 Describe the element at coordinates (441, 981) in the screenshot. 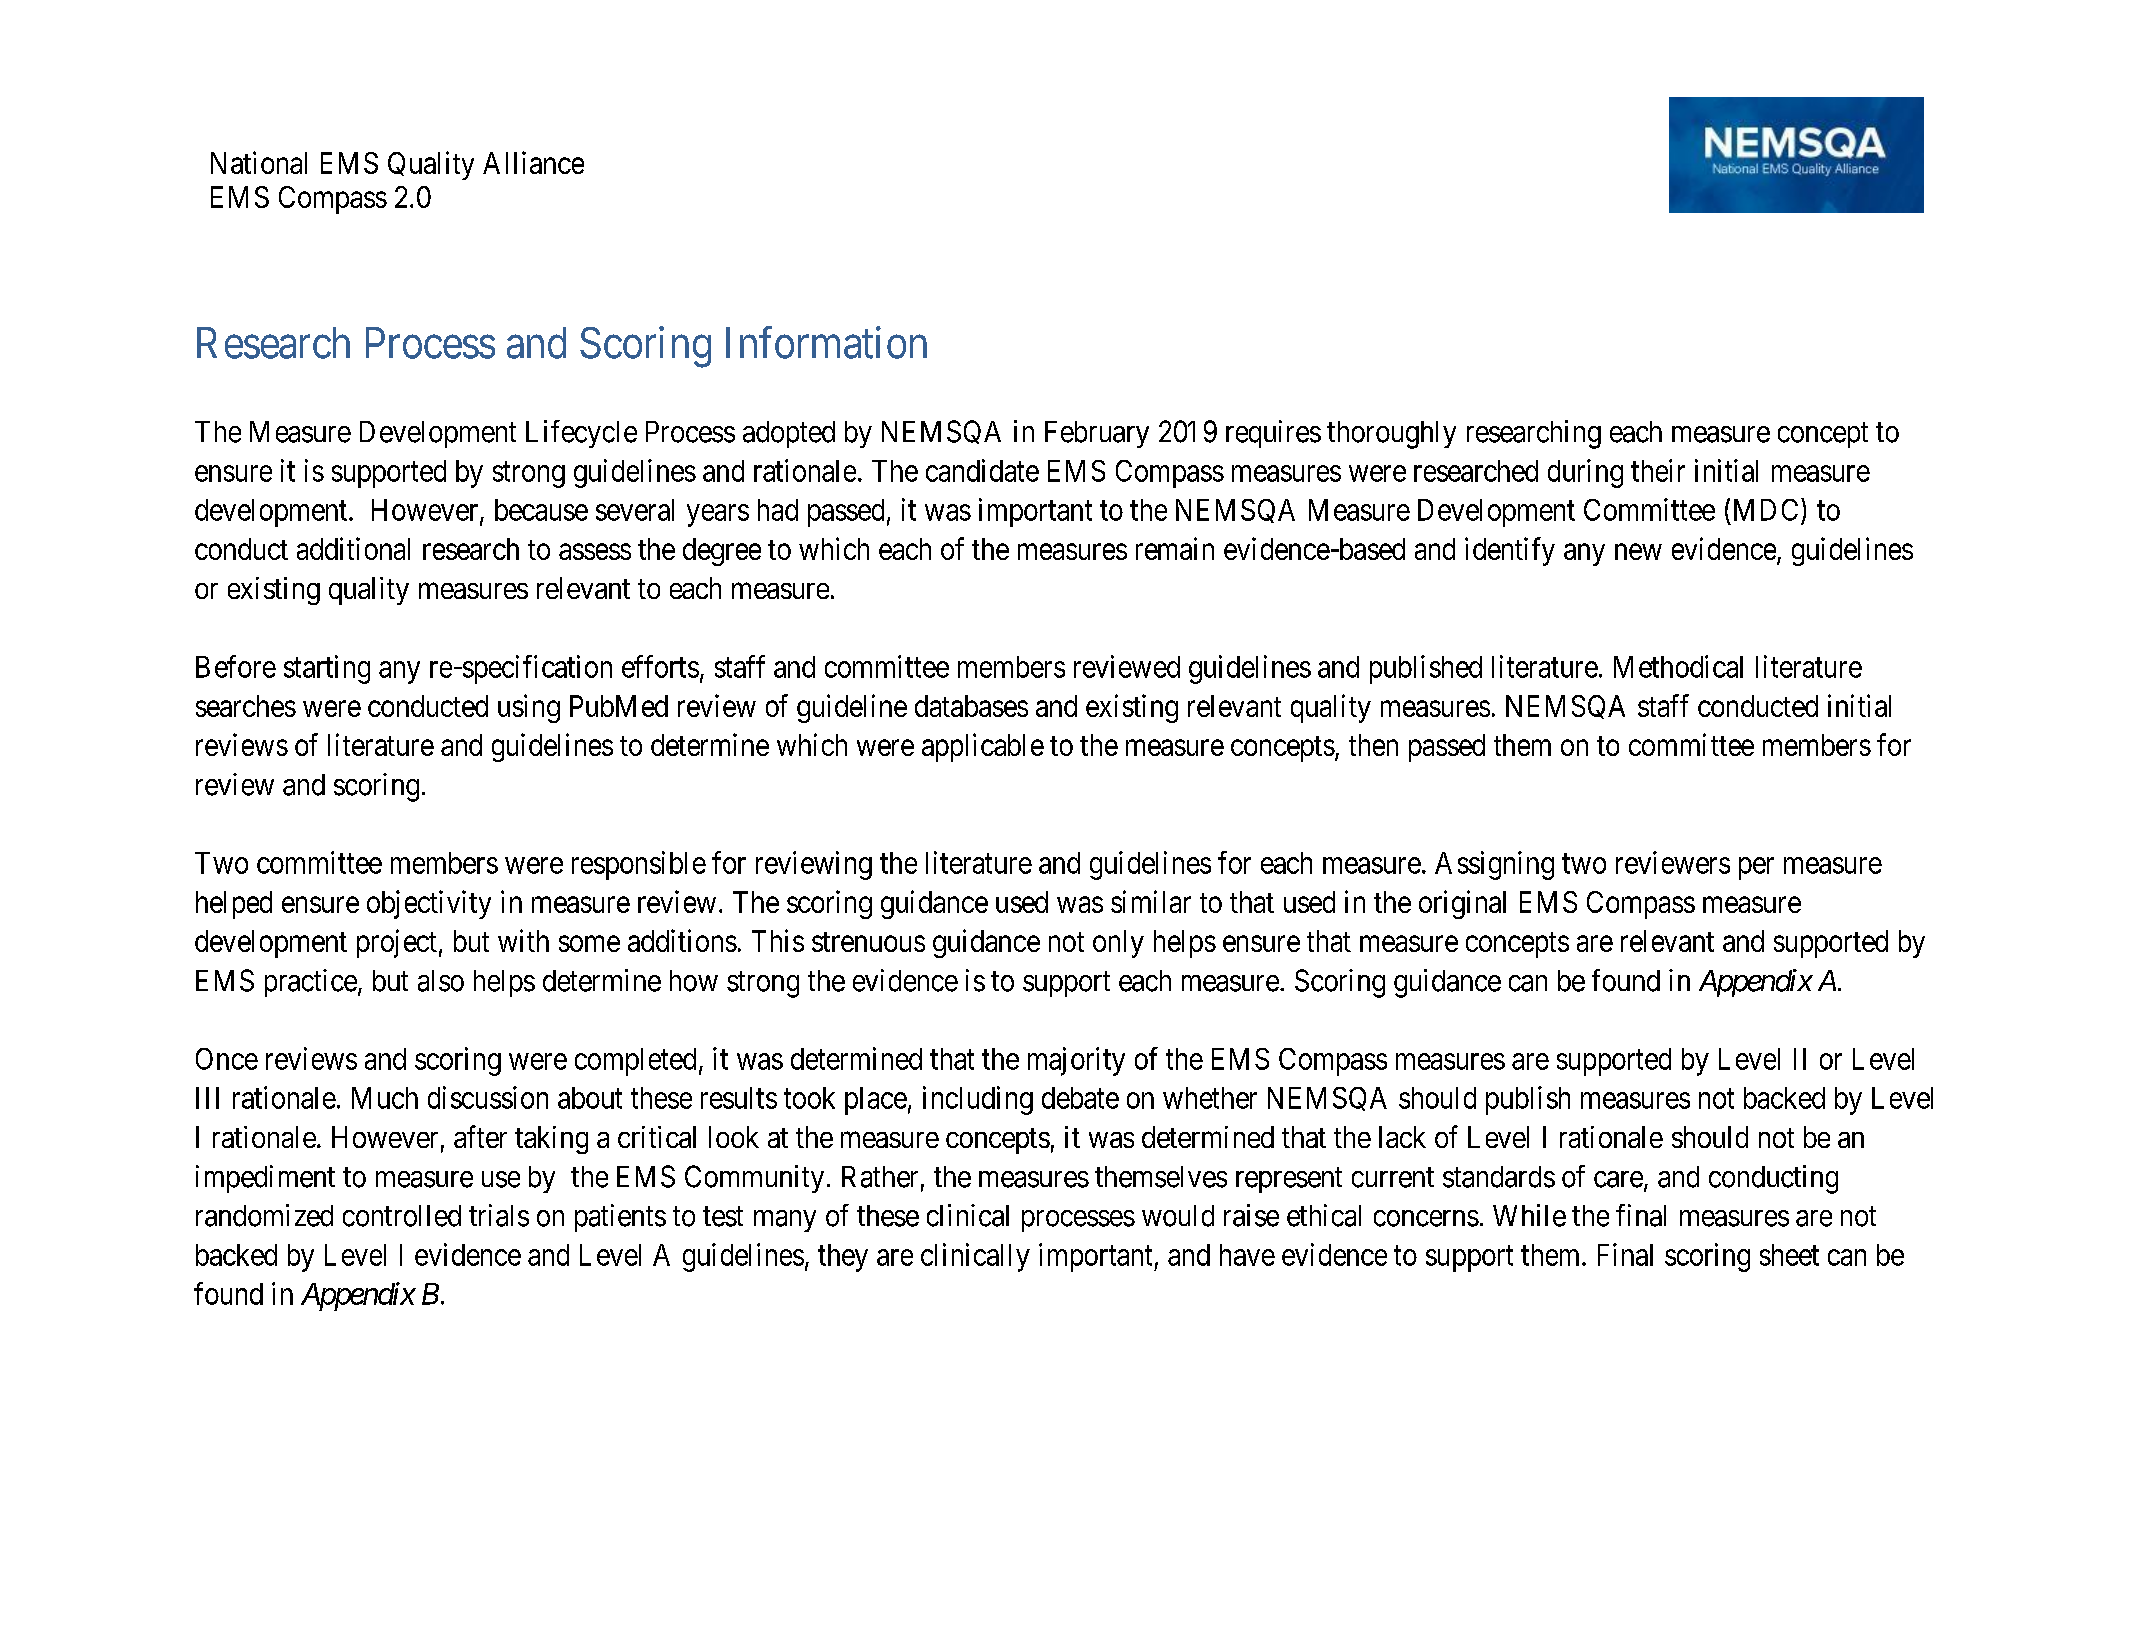

I see `also` at that location.
